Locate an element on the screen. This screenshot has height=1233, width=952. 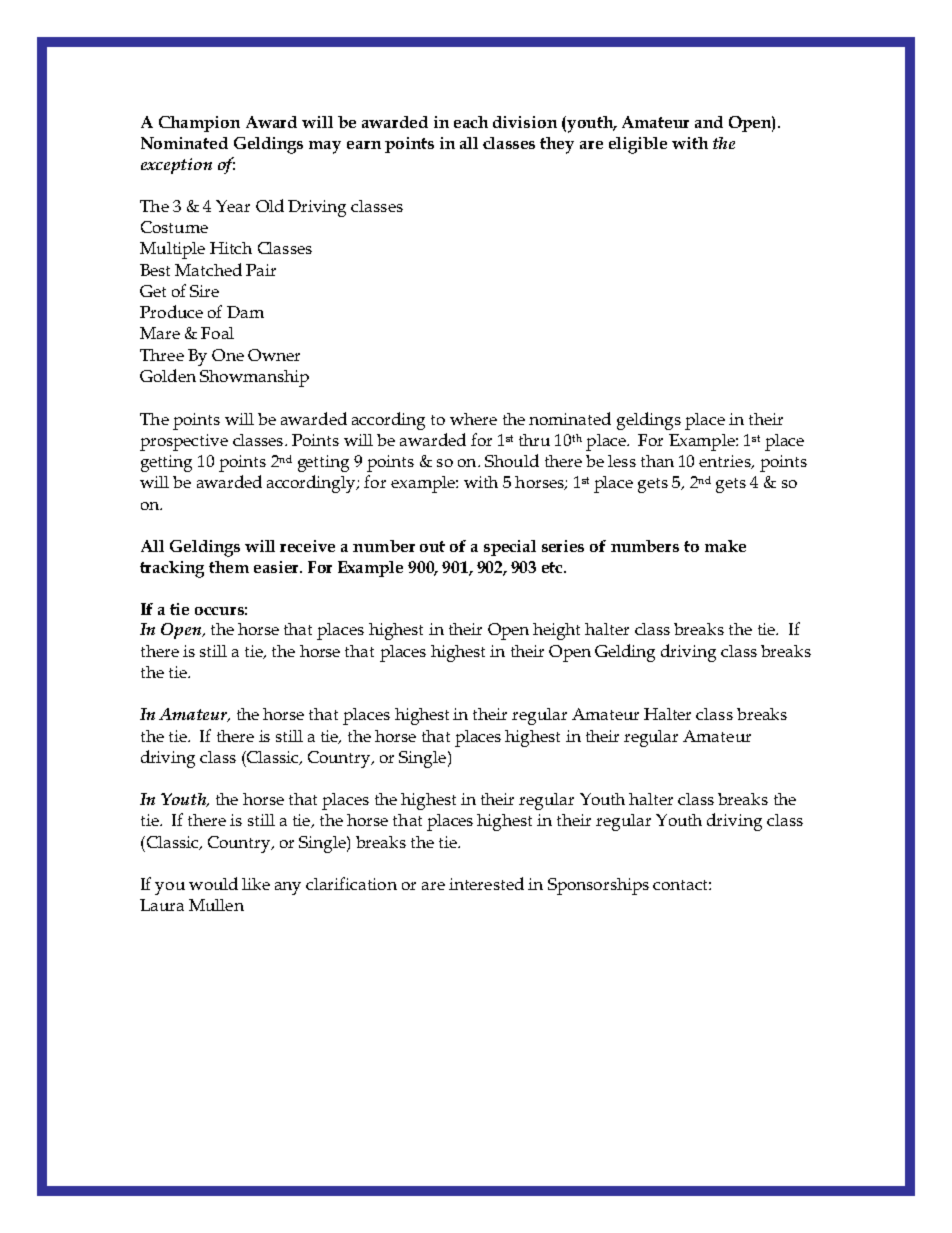
where is located at coordinates (473, 419).
